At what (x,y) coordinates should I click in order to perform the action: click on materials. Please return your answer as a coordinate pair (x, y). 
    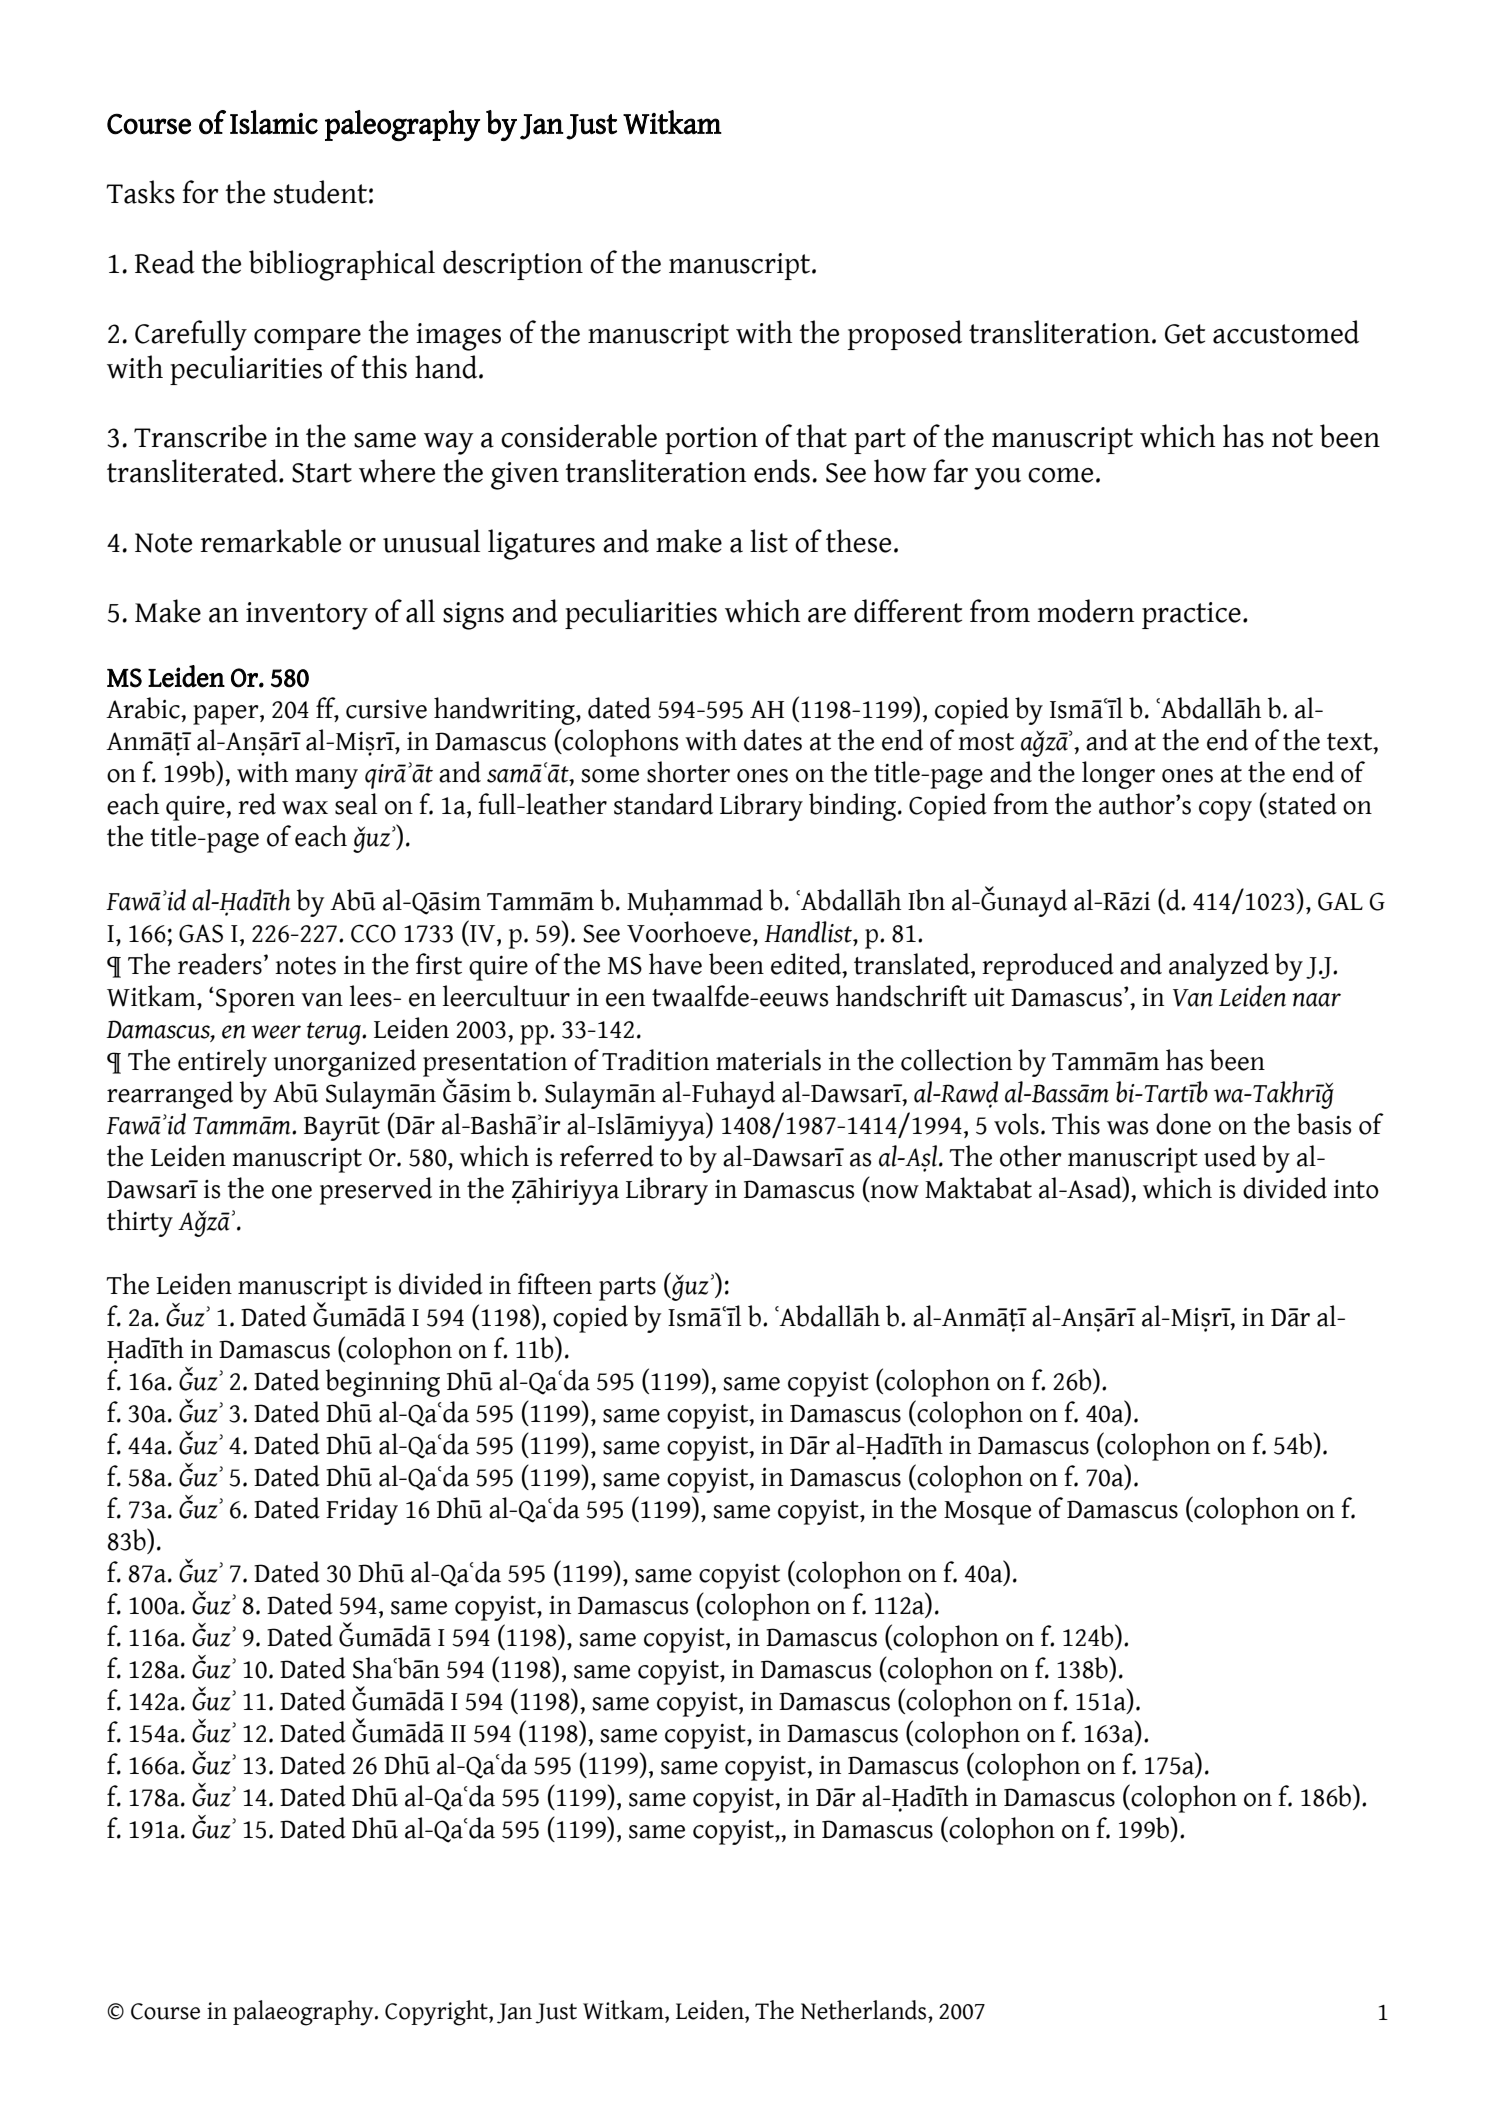
    Looking at the image, I should click on (768, 1060).
